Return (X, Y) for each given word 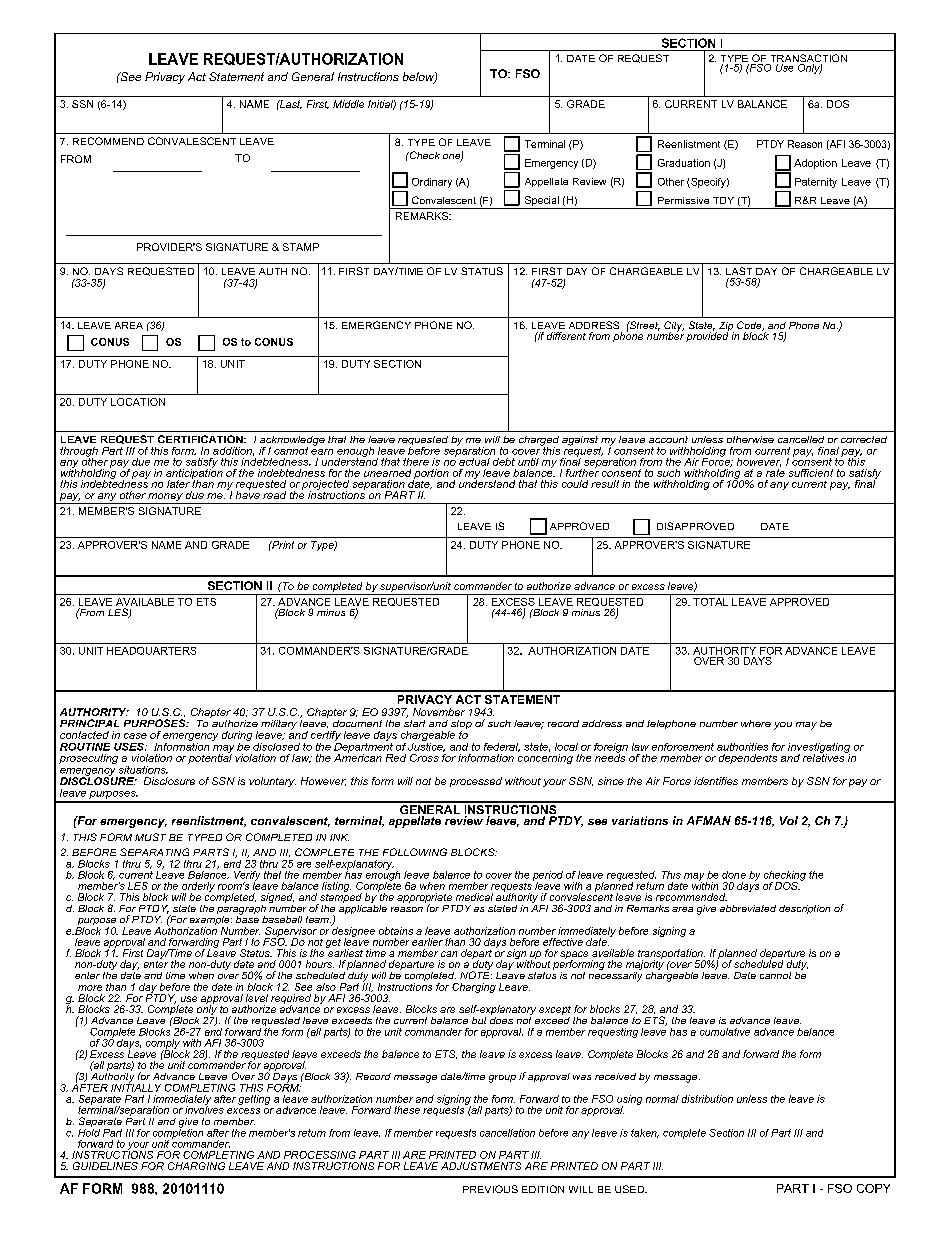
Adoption (815, 164)
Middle (348, 104)
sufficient (811, 473)
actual (474, 462)
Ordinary (432, 183)
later (178, 484)
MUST (150, 837)
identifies (716, 781)
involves (204, 1108)
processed (476, 782)
